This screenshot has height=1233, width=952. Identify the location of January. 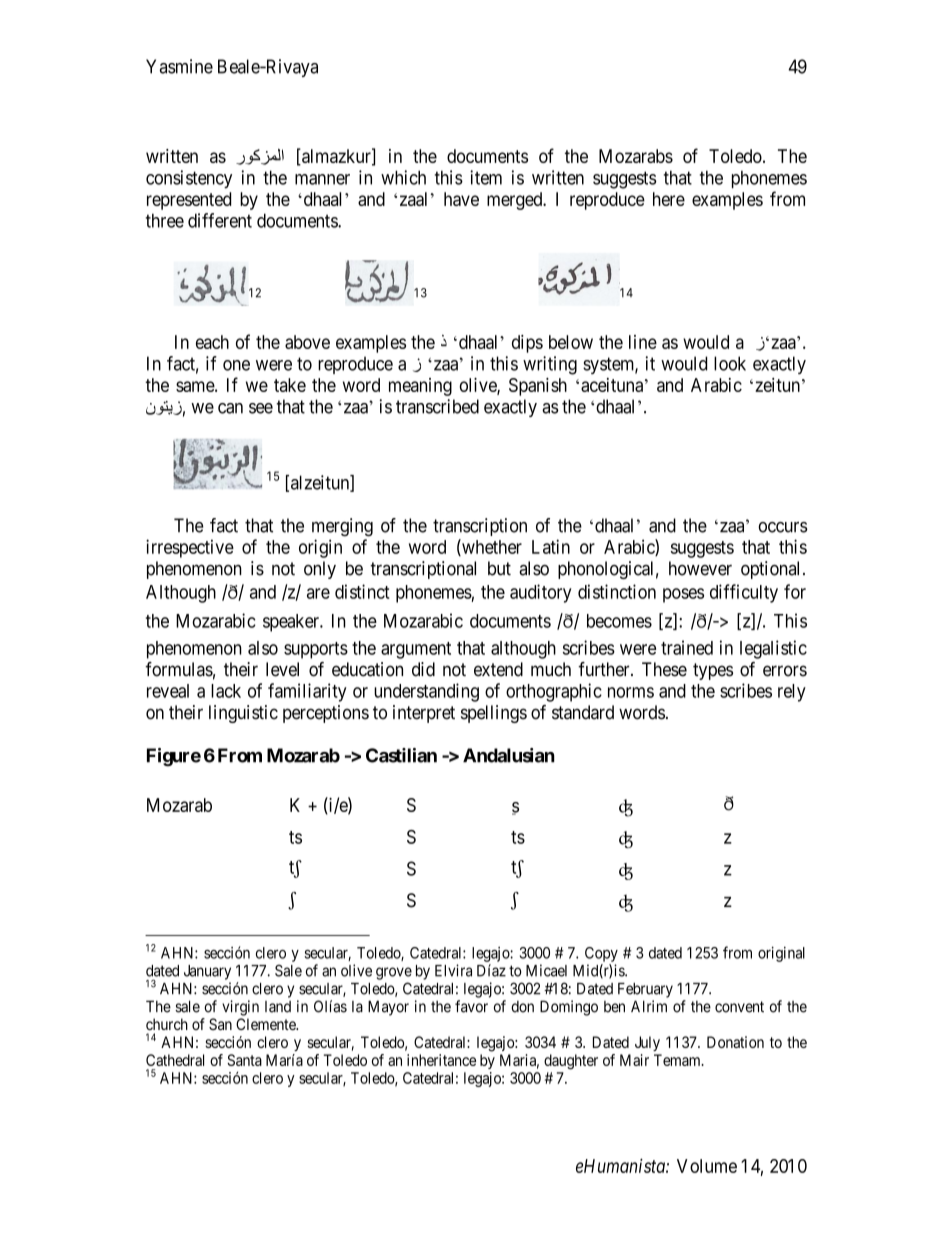
(207, 972).
